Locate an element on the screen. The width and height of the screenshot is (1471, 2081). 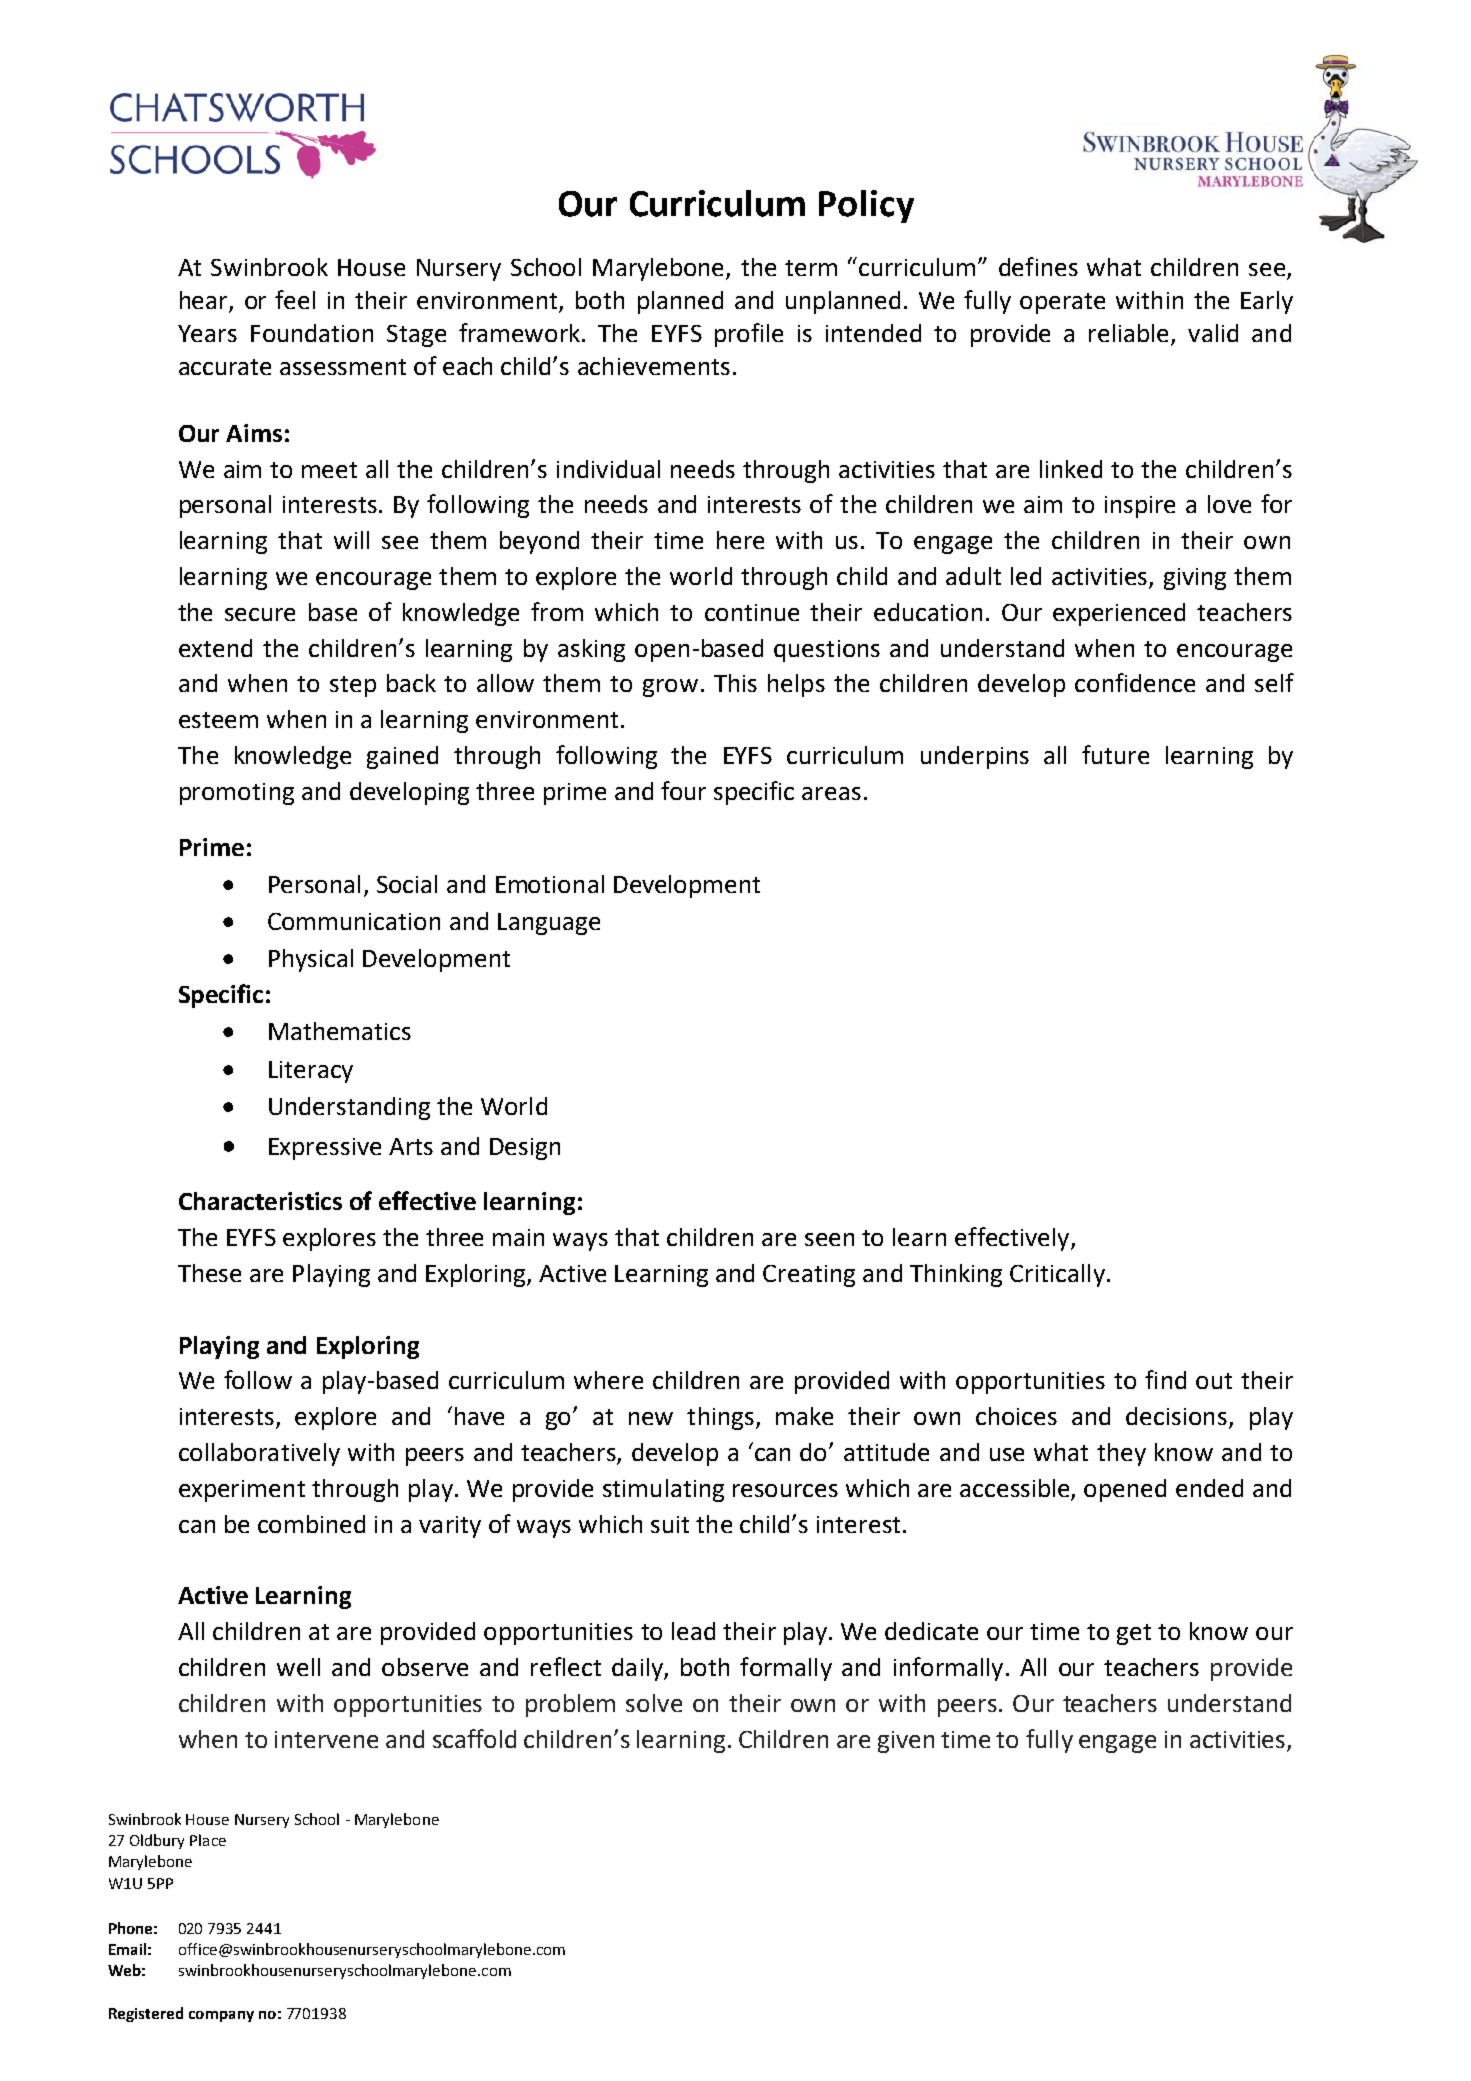
reliable is located at coordinates (1130, 334).
